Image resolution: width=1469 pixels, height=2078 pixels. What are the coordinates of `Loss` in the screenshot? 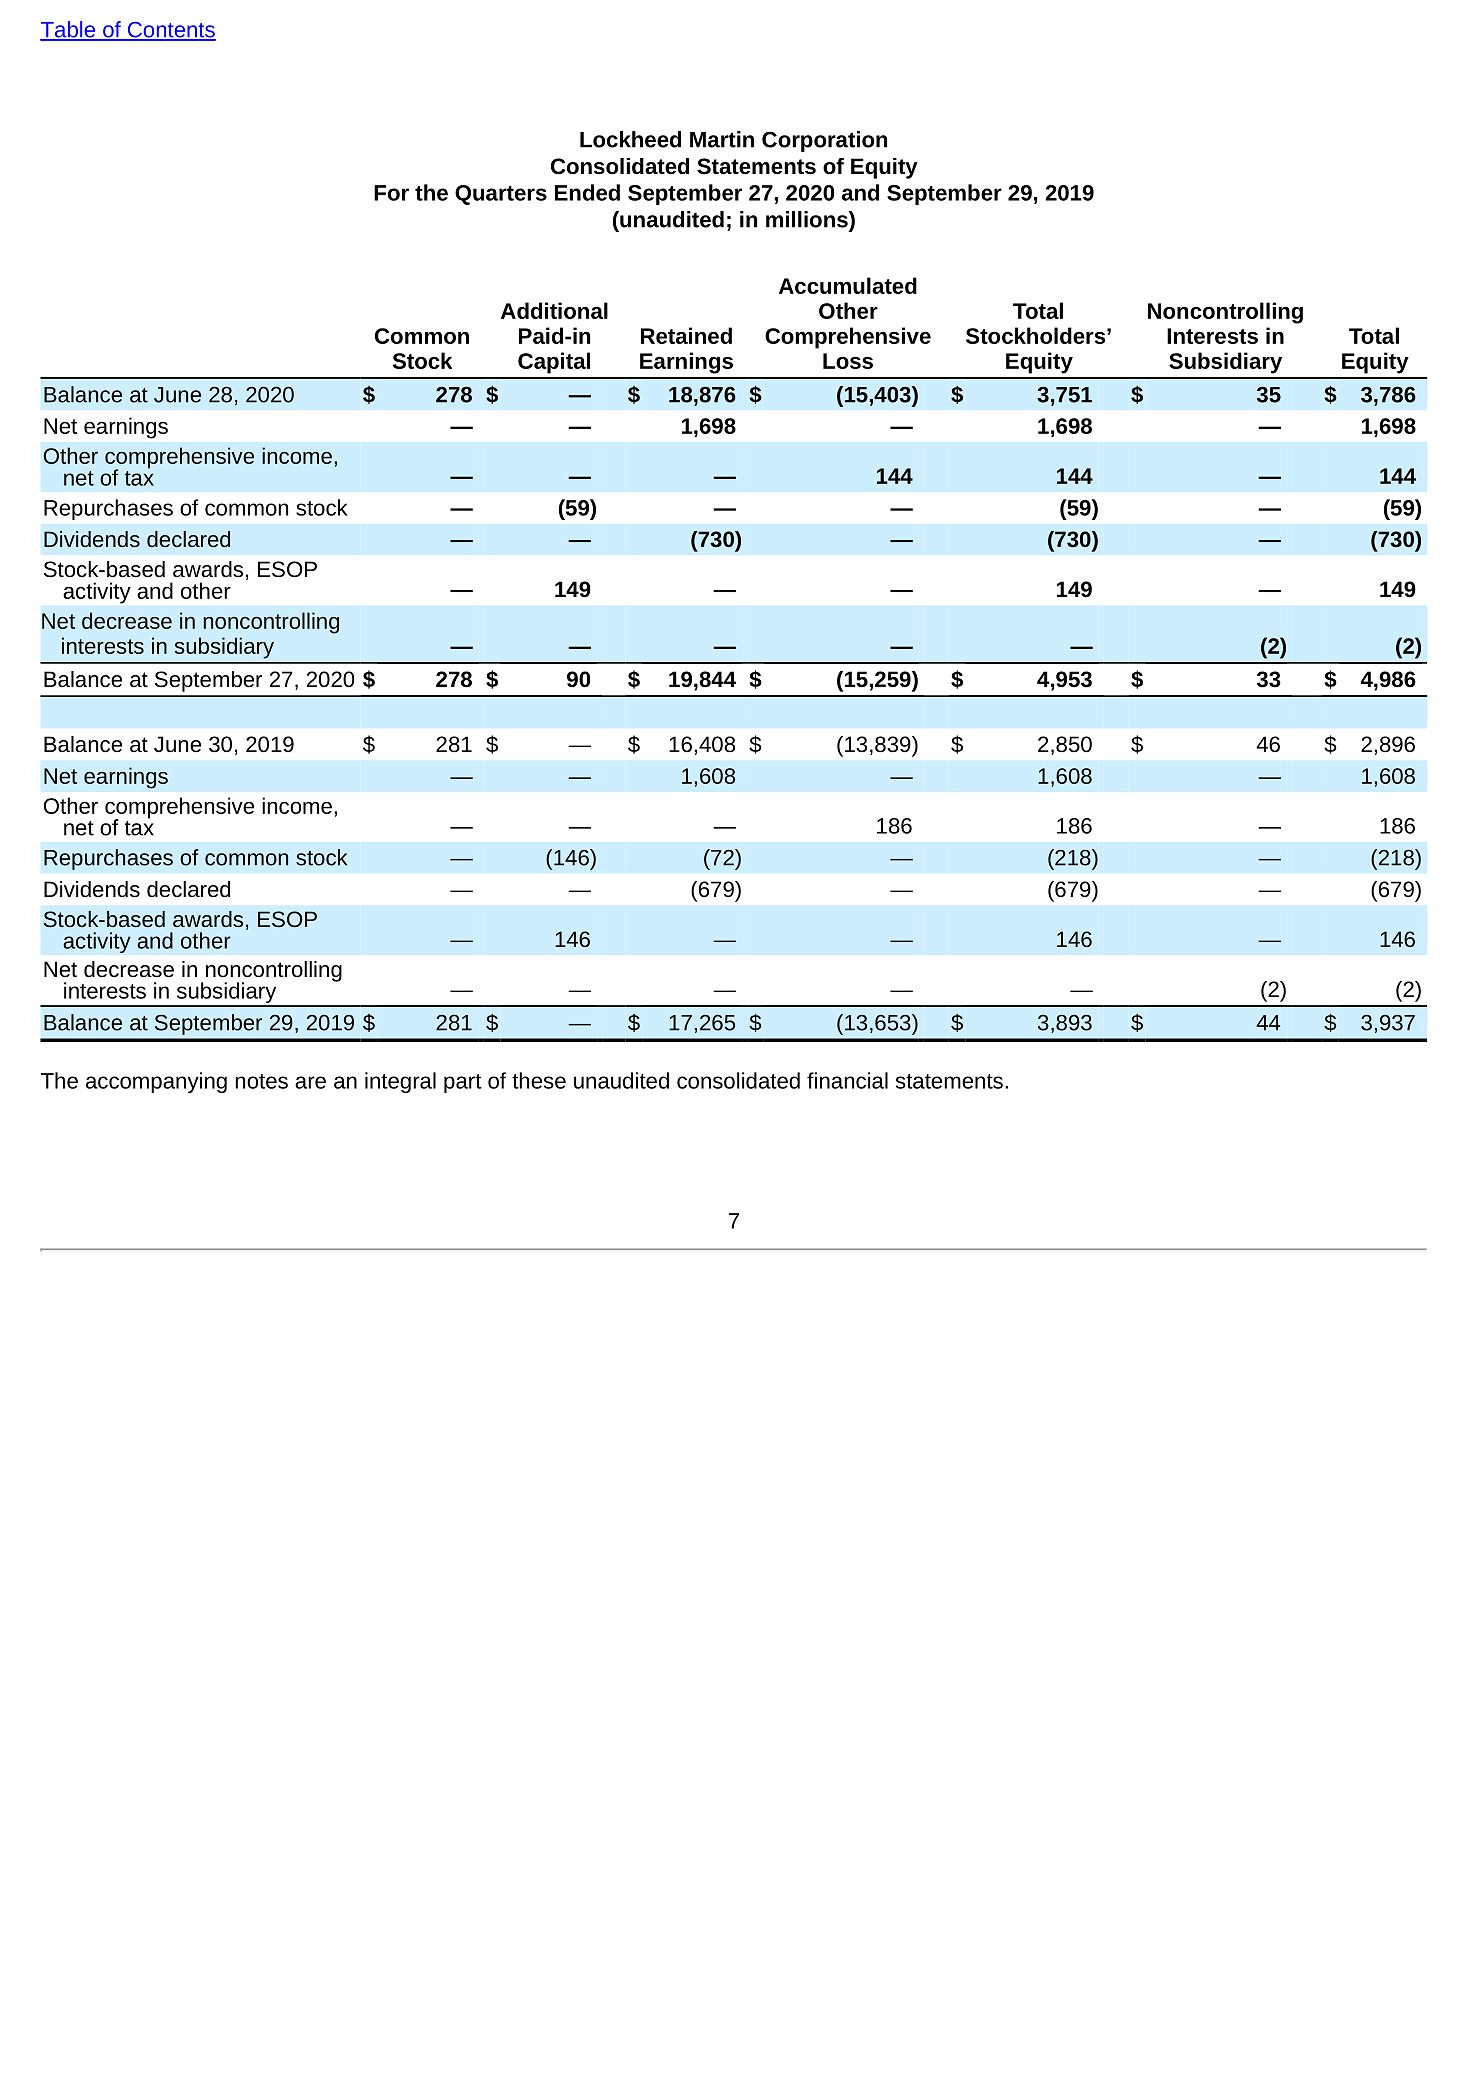 It's located at (848, 361).
